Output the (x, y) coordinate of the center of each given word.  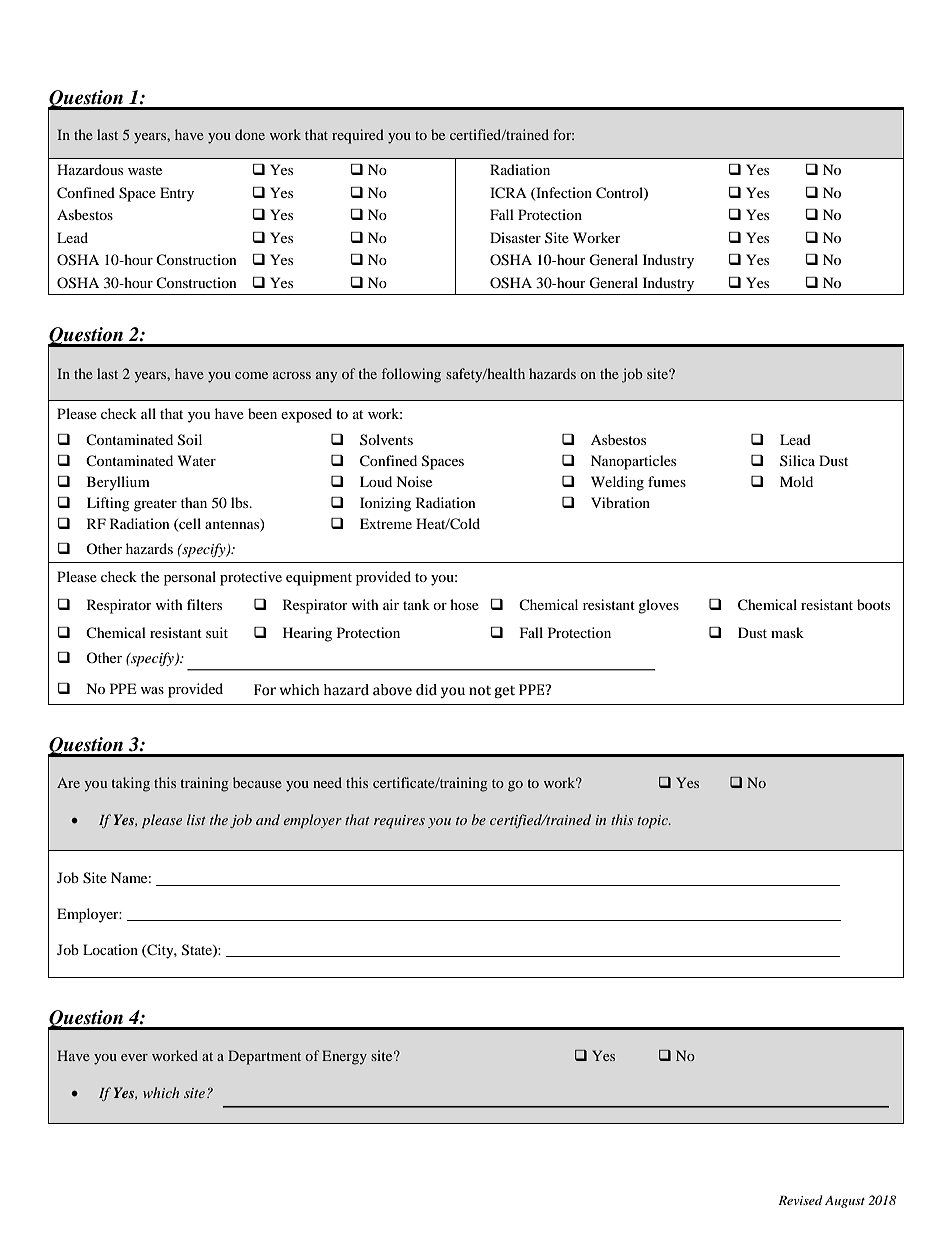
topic (654, 821)
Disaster (515, 237)
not (480, 691)
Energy (344, 1057)
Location (110, 949)
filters (204, 604)
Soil (190, 440)
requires (399, 822)
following (411, 375)
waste (145, 170)
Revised (800, 1200)
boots (873, 604)
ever (134, 1057)
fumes (667, 481)
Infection (563, 193)
